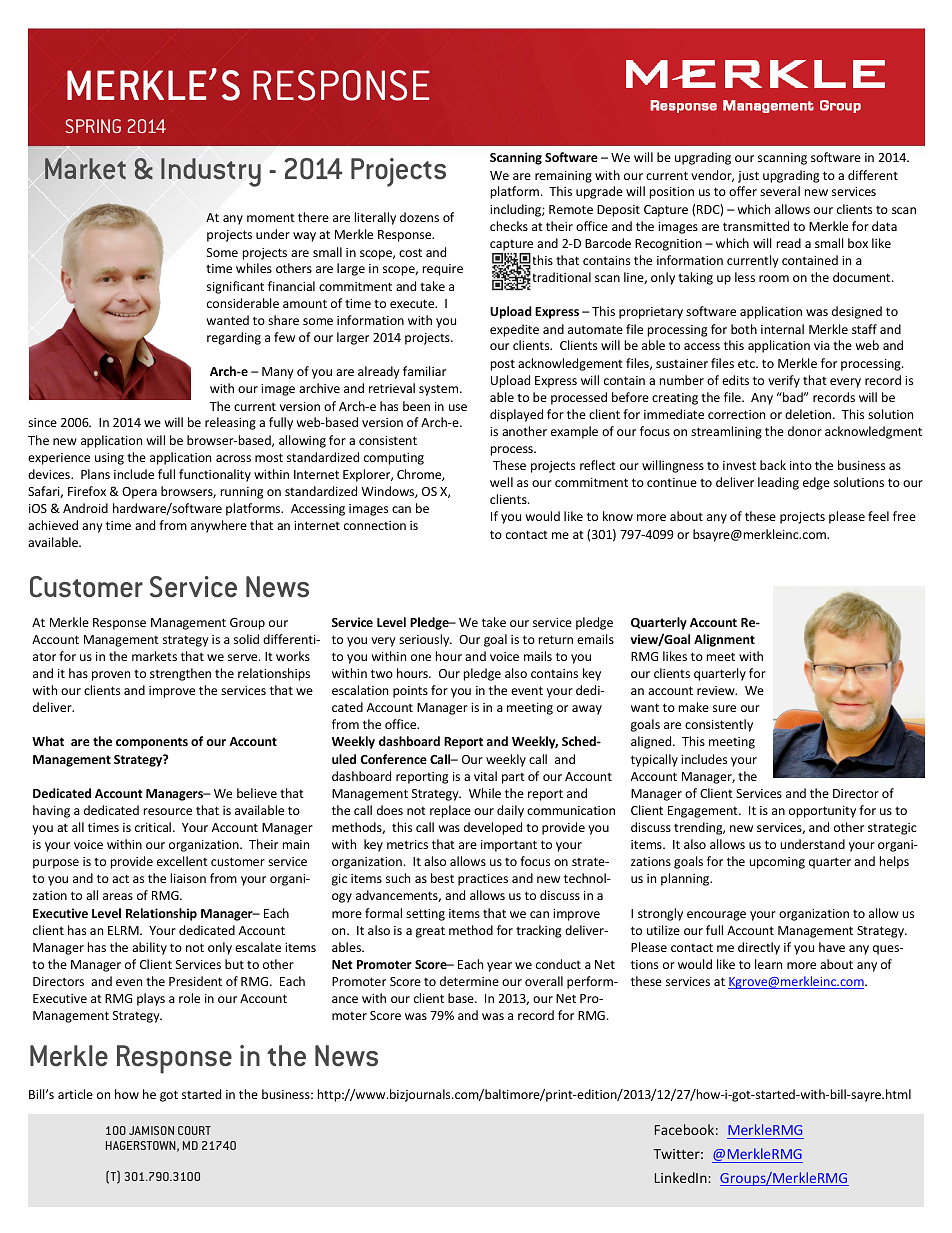  What do you see at coordinates (724, 708) in the image?
I see `sure` at bounding box center [724, 708].
